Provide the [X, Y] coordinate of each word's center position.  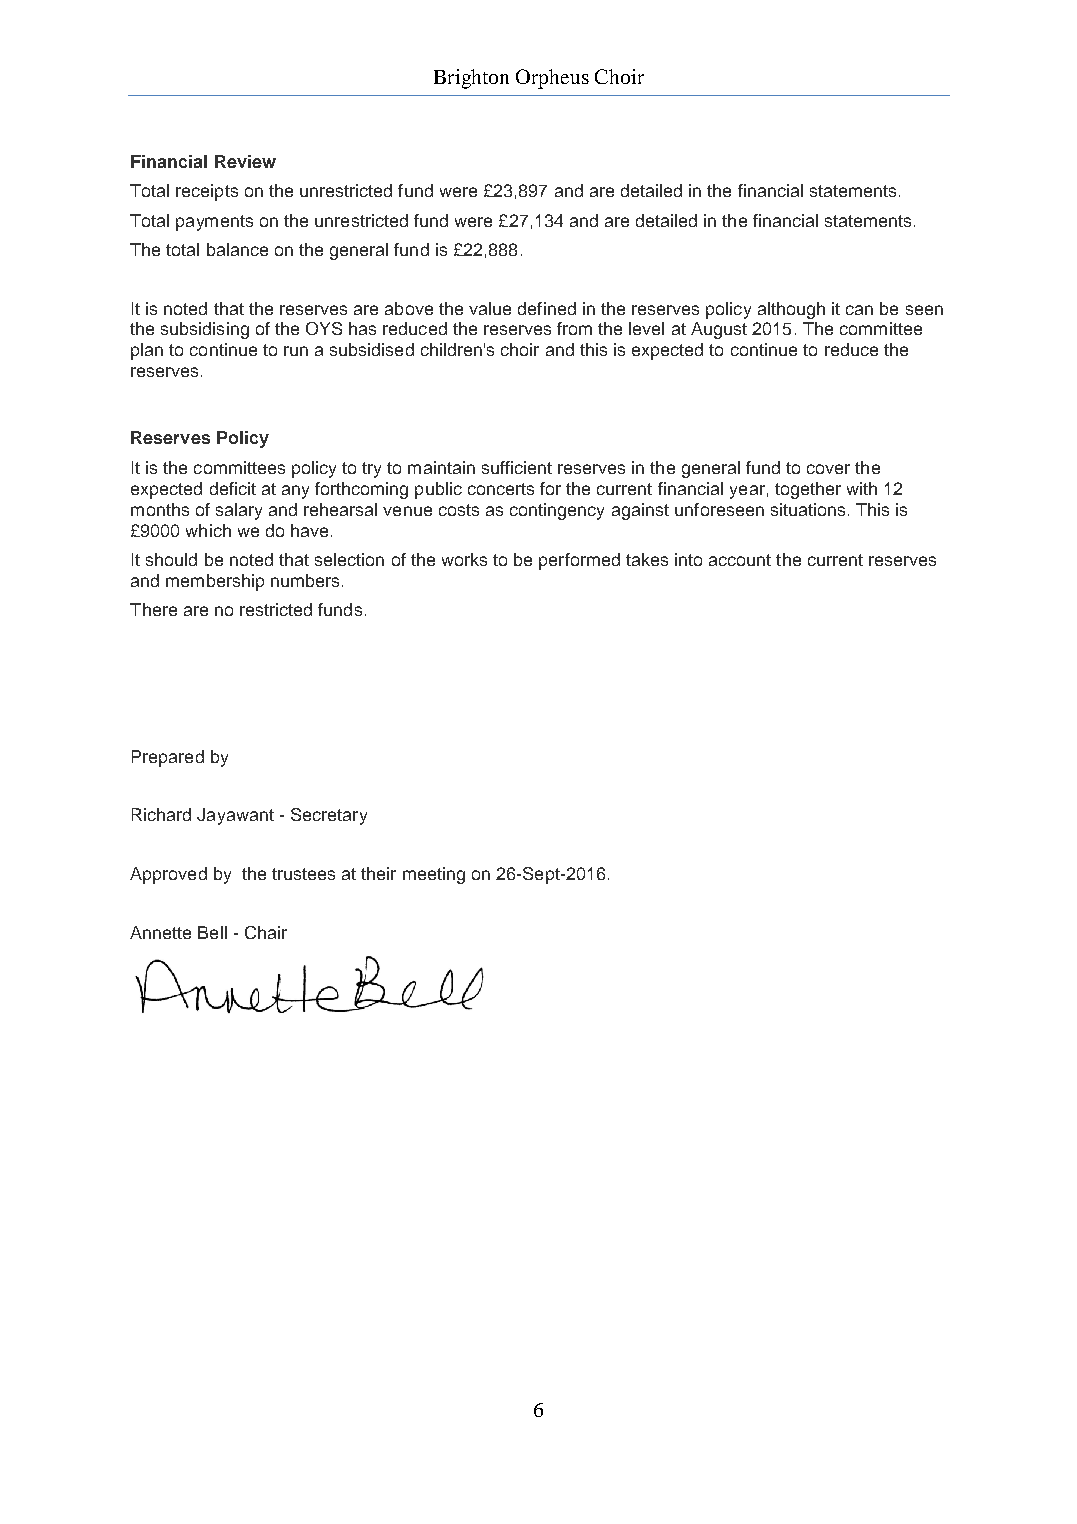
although [791, 310]
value [490, 308]
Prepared [168, 758]
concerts [501, 489]
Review [245, 161]
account [740, 560]
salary [239, 511]
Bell [212, 932]
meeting [434, 875]
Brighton [471, 79]
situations [808, 509]
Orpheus [552, 79]
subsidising [205, 330]
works [464, 559]
